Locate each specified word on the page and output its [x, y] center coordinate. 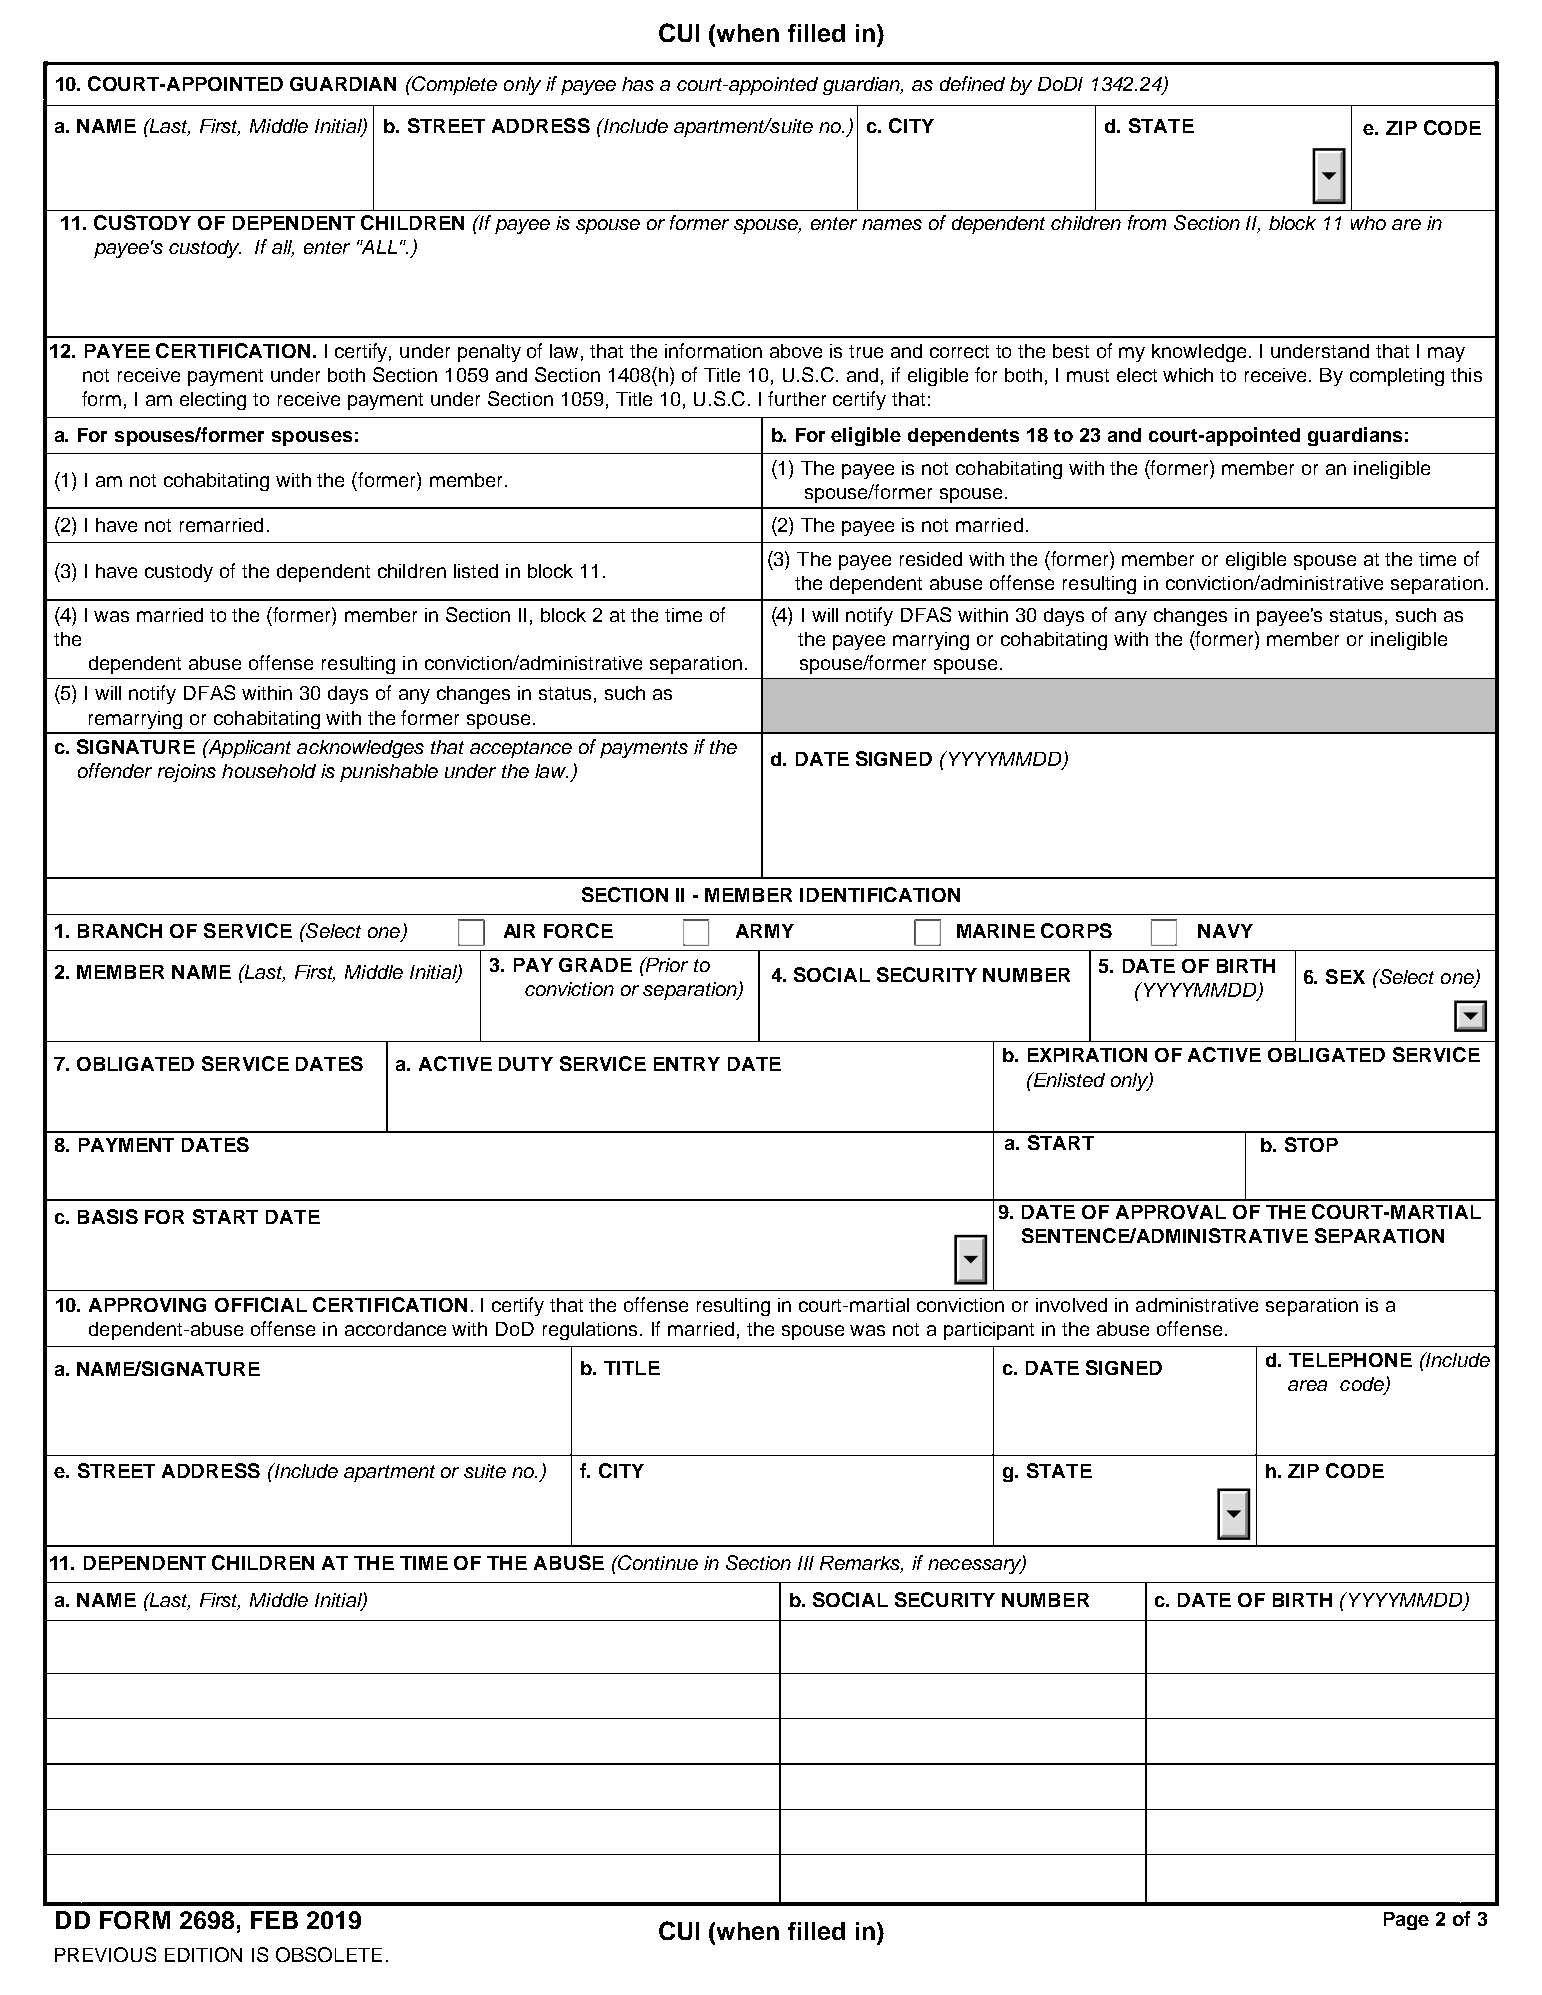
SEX [1345, 976]
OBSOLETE [329, 1954]
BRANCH [120, 930]
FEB [274, 1920]
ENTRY [687, 1064]
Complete [453, 85]
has [638, 84]
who [1368, 223]
